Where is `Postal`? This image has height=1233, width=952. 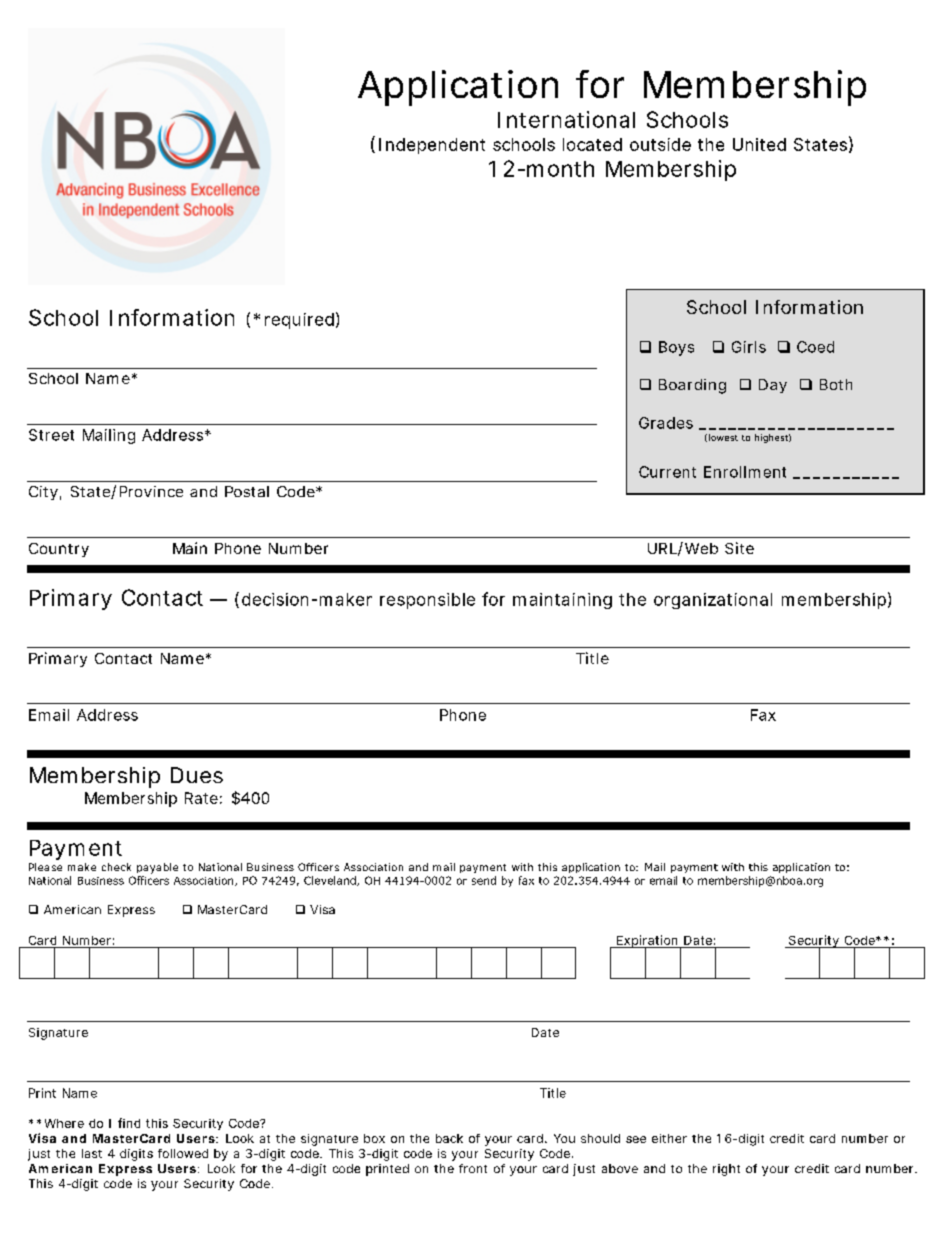
Postal is located at coordinates (247, 491).
